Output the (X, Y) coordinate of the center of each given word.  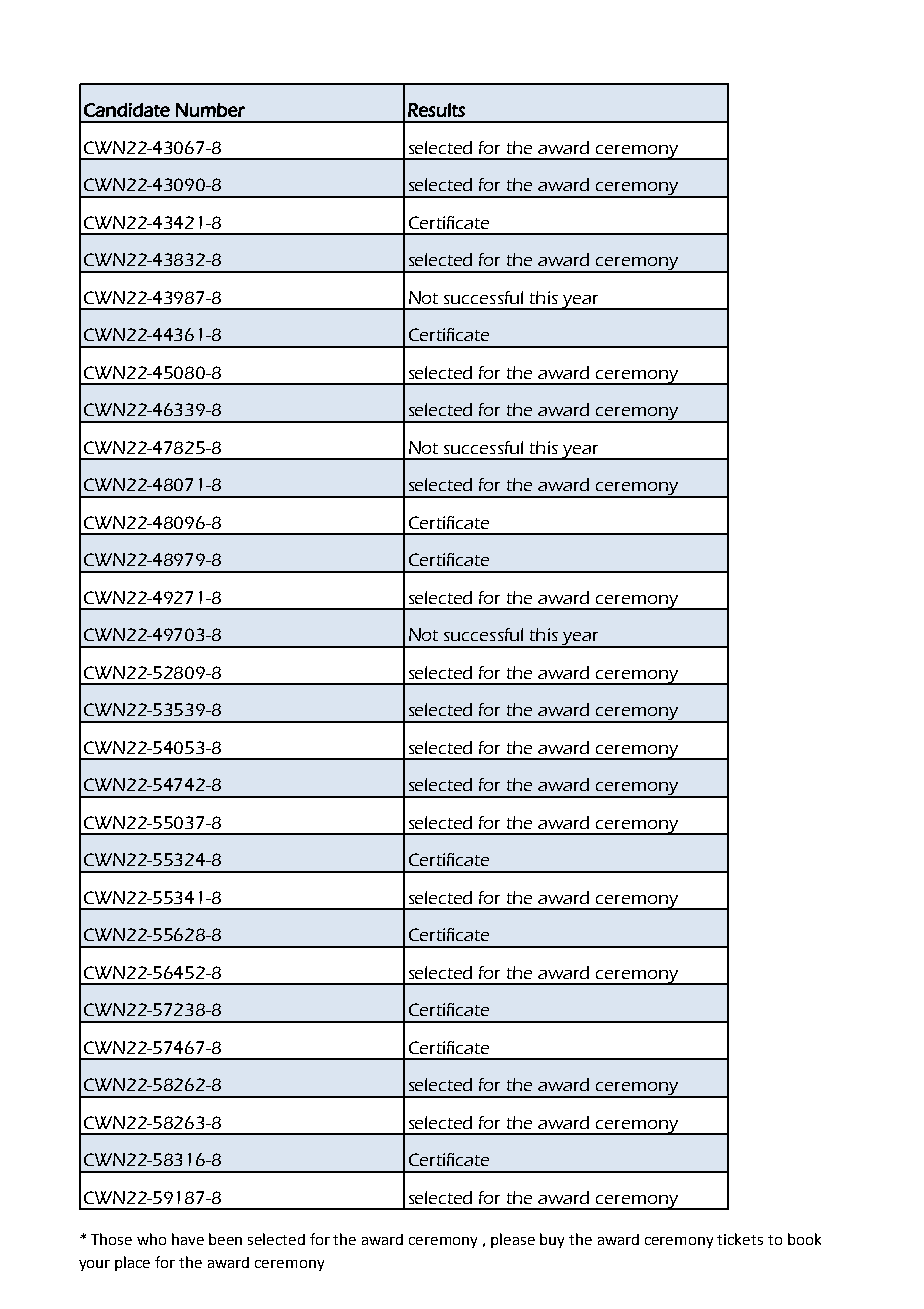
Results (436, 110)
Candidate (127, 110)
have (188, 1239)
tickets (740, 1239)
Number (210, 110)
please (513, 1240)
